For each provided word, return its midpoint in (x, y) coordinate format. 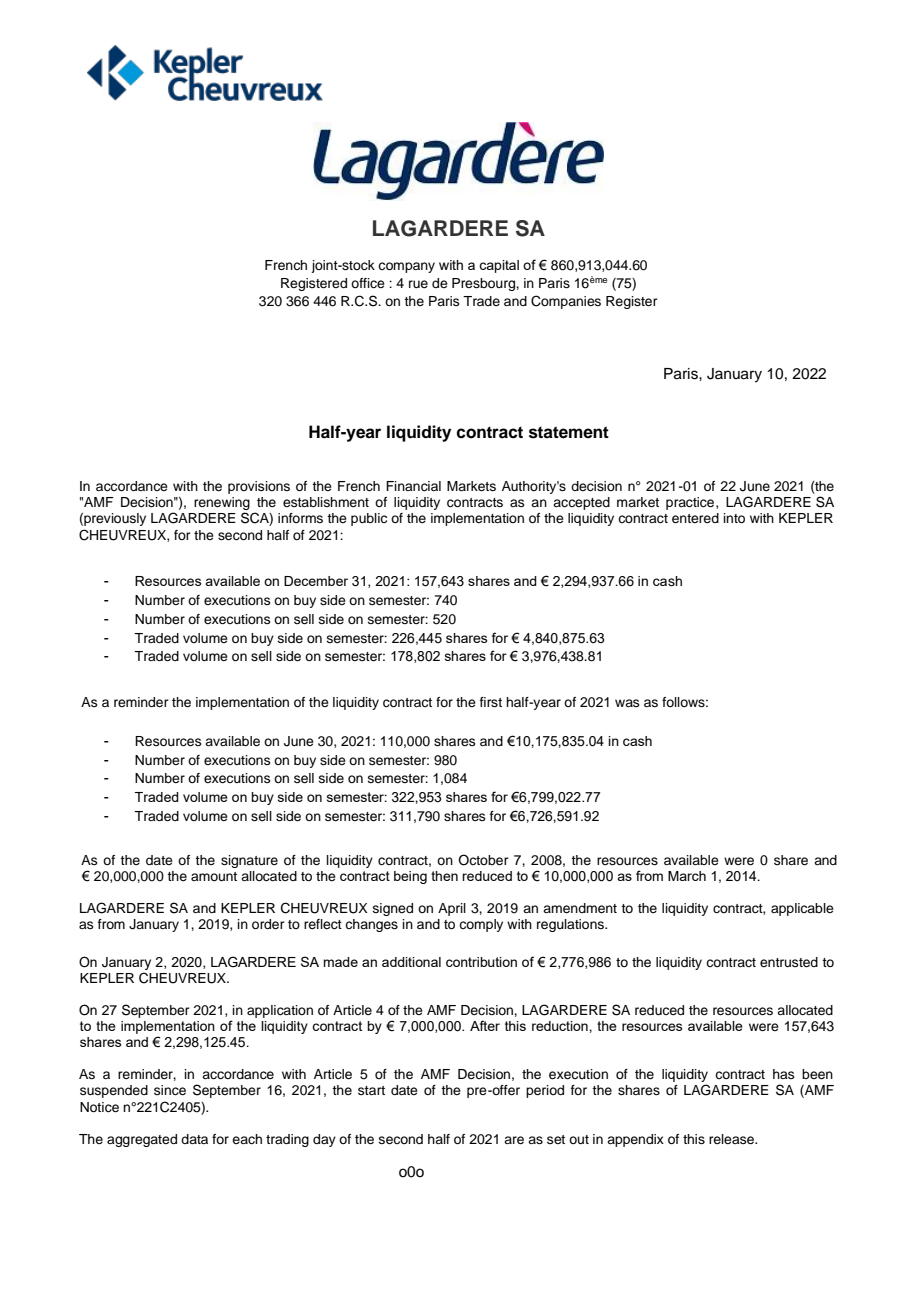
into (734, 518)
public (369, 519)
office (368, 283)
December (316, 581)
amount (214, 876)
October (483, 860)
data (194, 1139)
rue (418, 284)
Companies (566, 302)
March (687, 876)
